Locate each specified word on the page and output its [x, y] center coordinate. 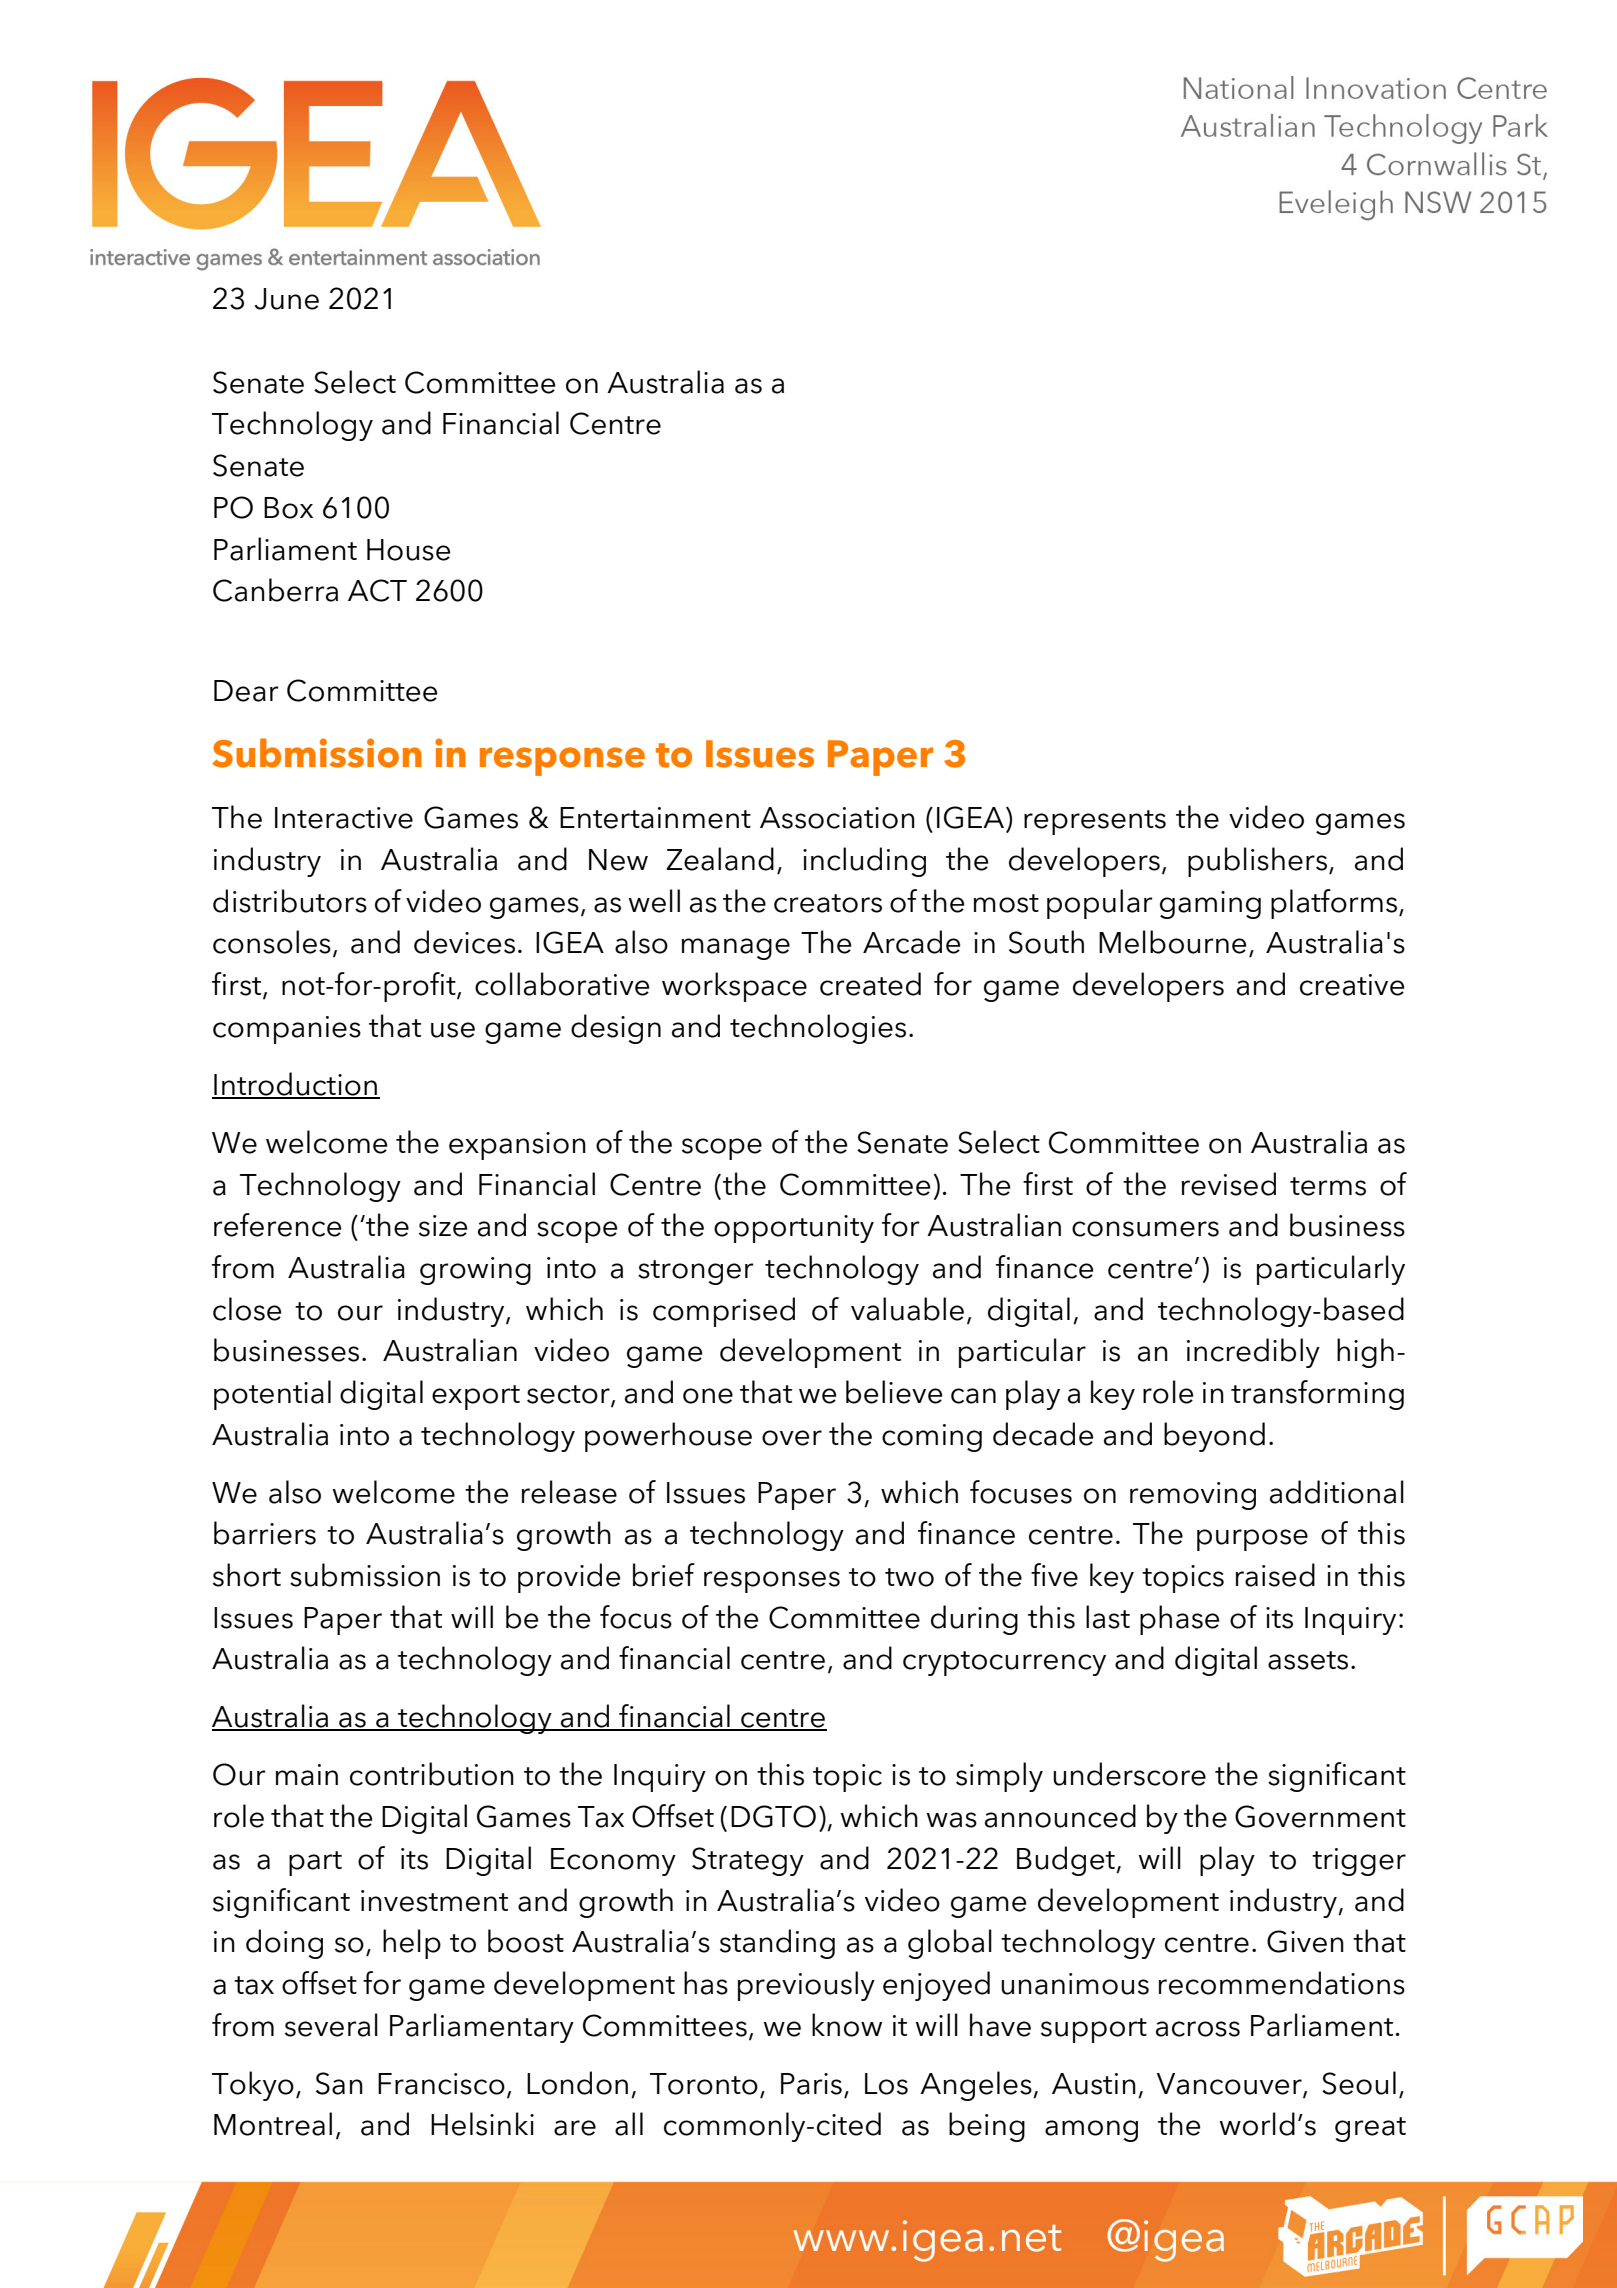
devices [464, 942]
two [909, 1577]
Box [288, 508]
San [339, 2083]
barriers [265, 1533]
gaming [1210, 905]
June [286, 299]
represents [1095, 822]
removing [1193, 1496]
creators [828, 903]
